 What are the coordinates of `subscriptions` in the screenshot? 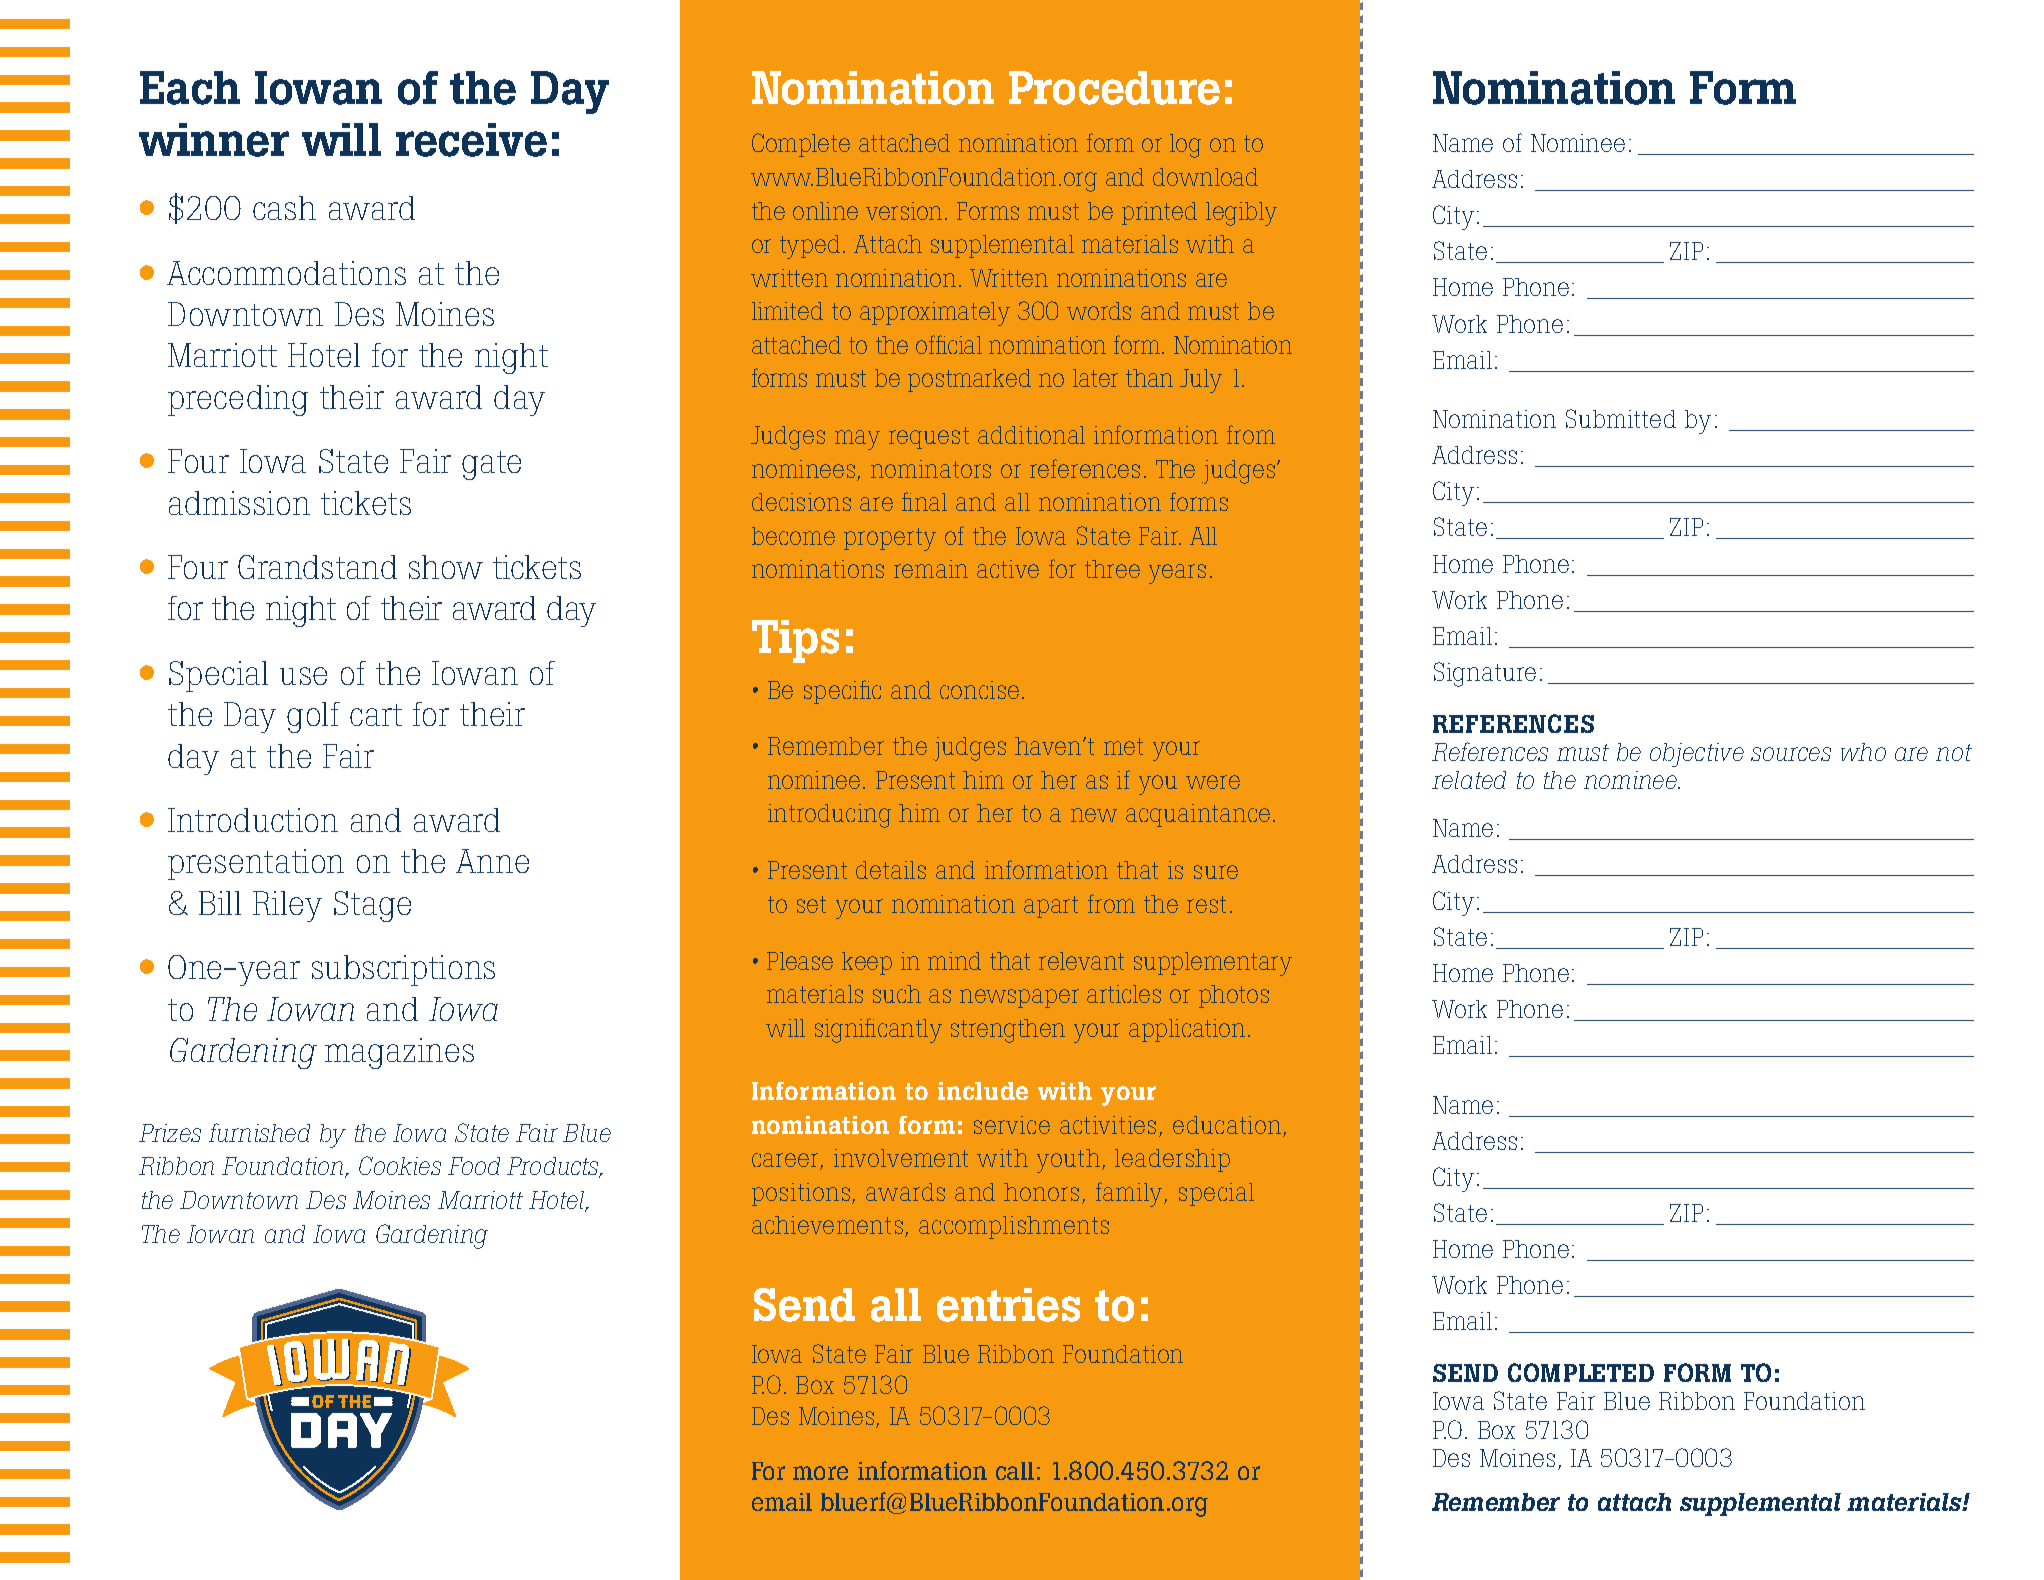 It's located at (403, 970).
